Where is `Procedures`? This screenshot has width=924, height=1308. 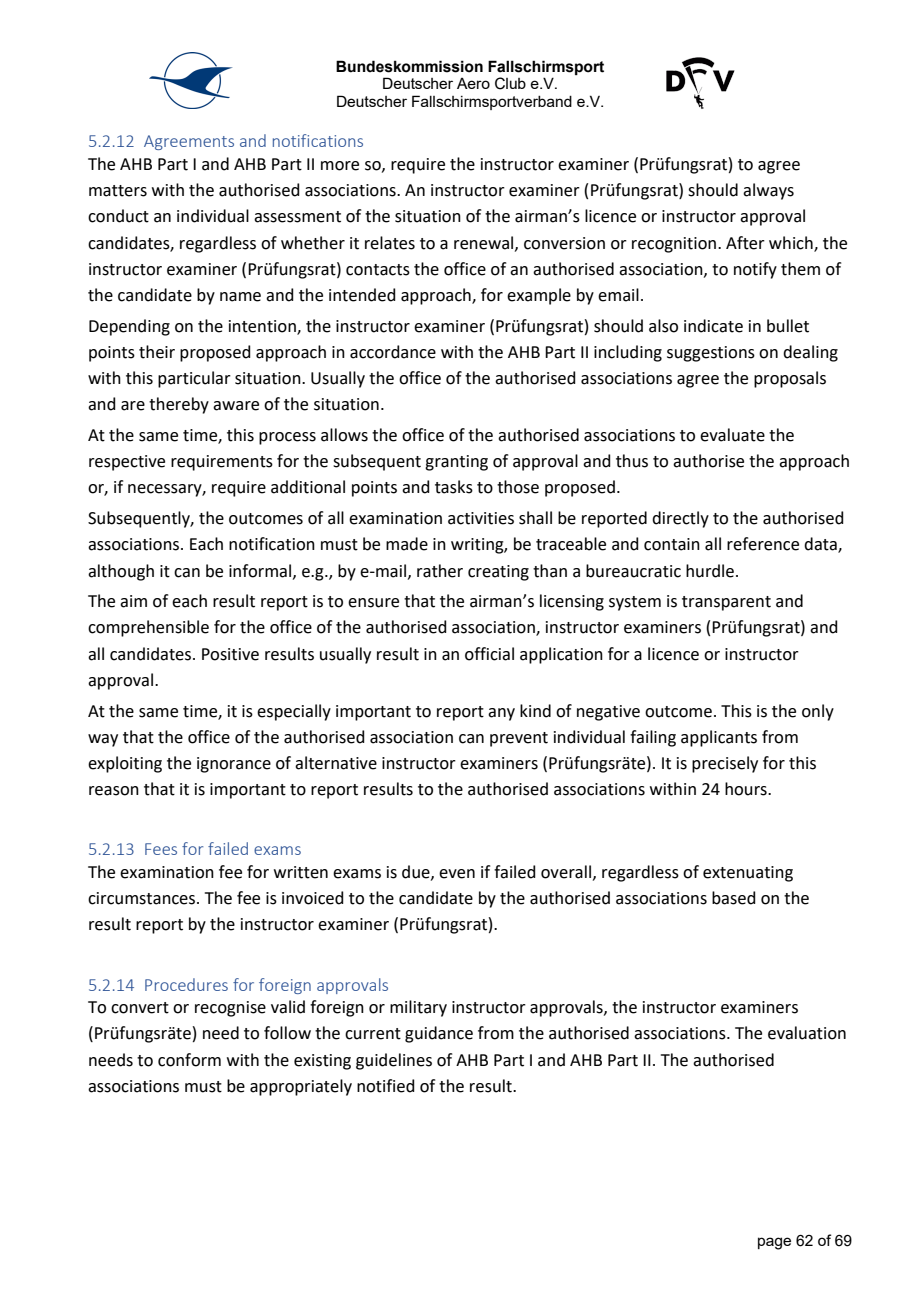
Procedures is located at coordinates (186, 984).
